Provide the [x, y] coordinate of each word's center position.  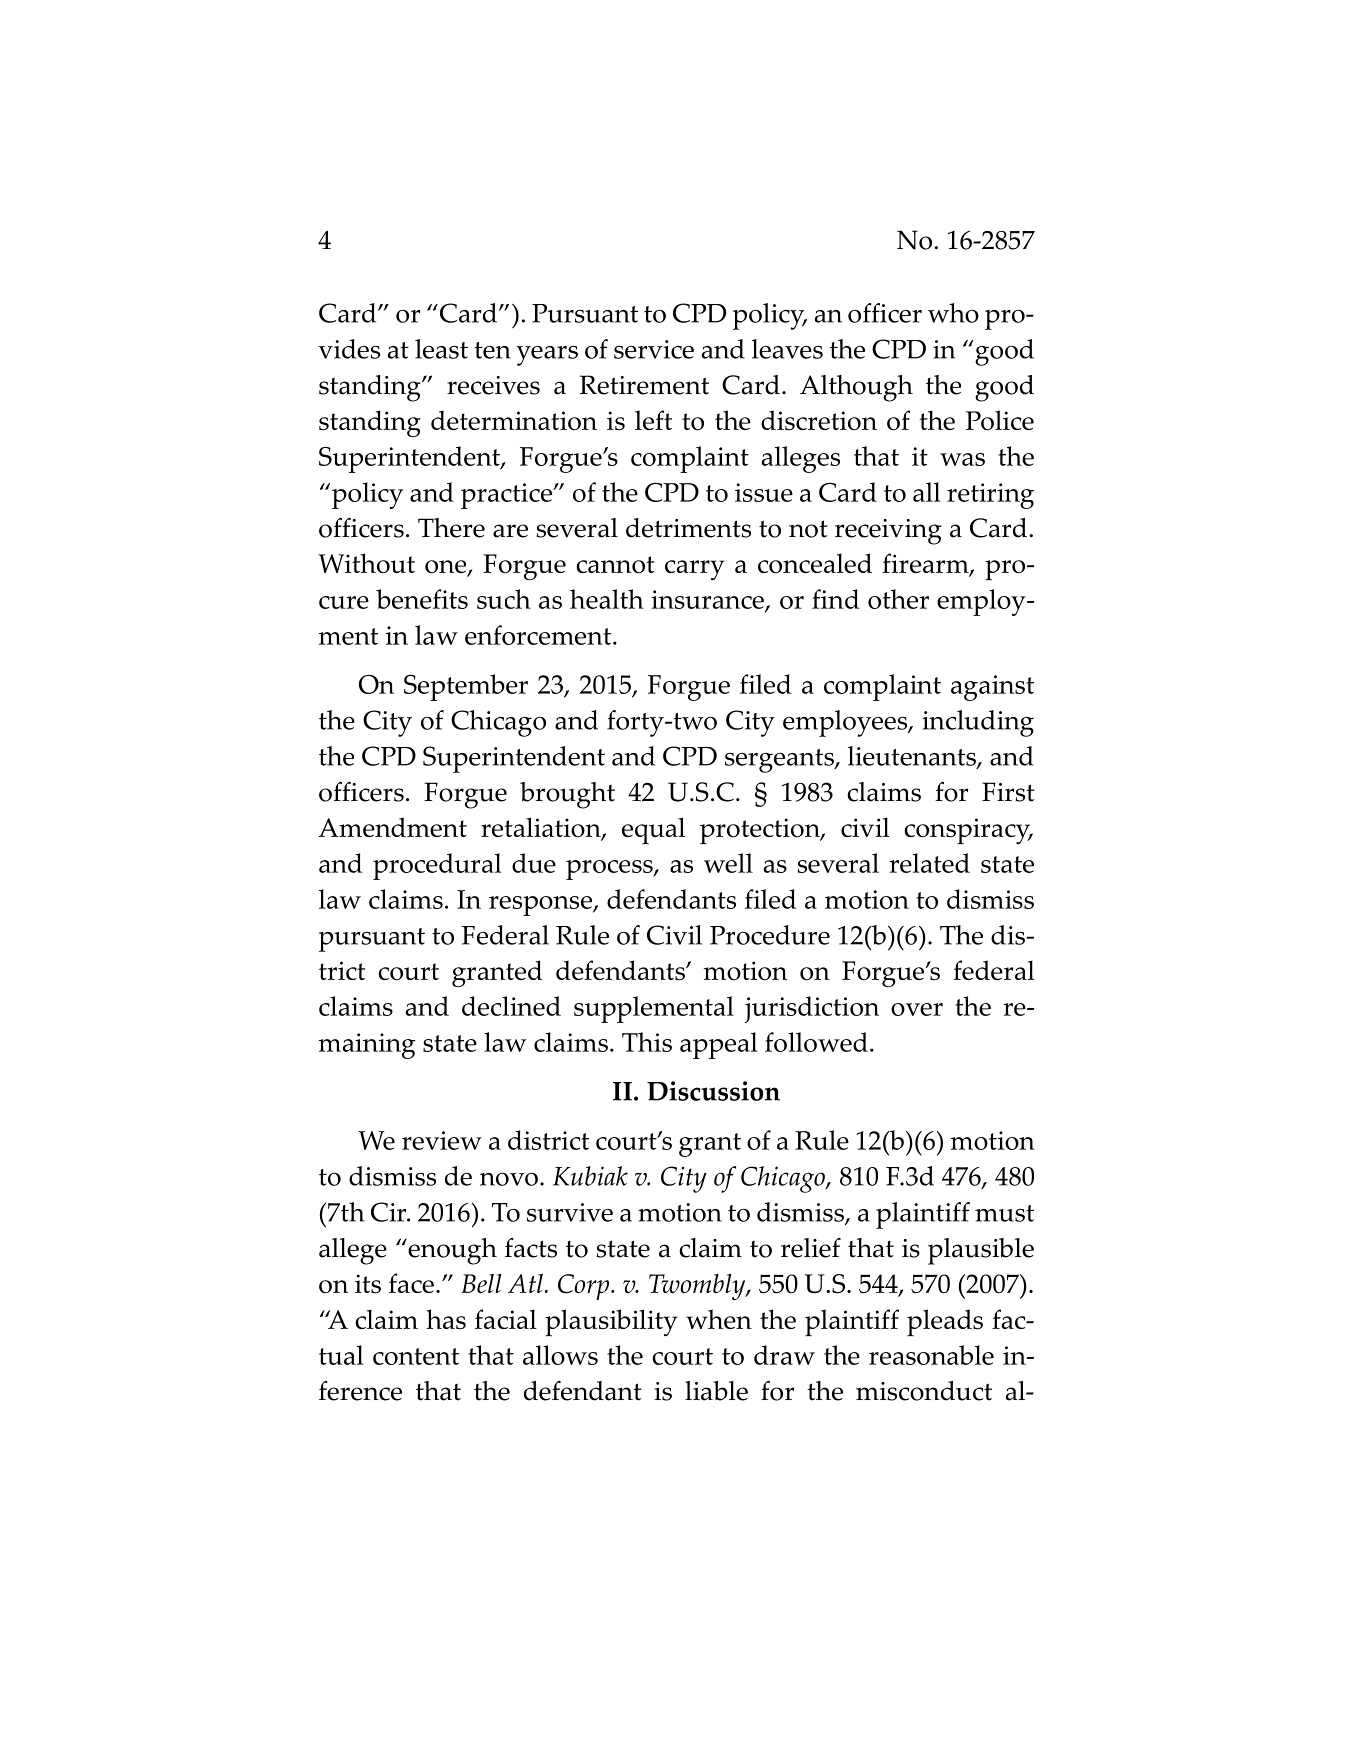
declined [511, 1006]
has [446, 1319]
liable [716, 1391]
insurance [708, 601]
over [917, 1009]
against [992, 688]
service [654, 349]
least [441, 349]
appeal [719, 1045]
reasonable [931, 1355]
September [466, 687]
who [953, 313]
